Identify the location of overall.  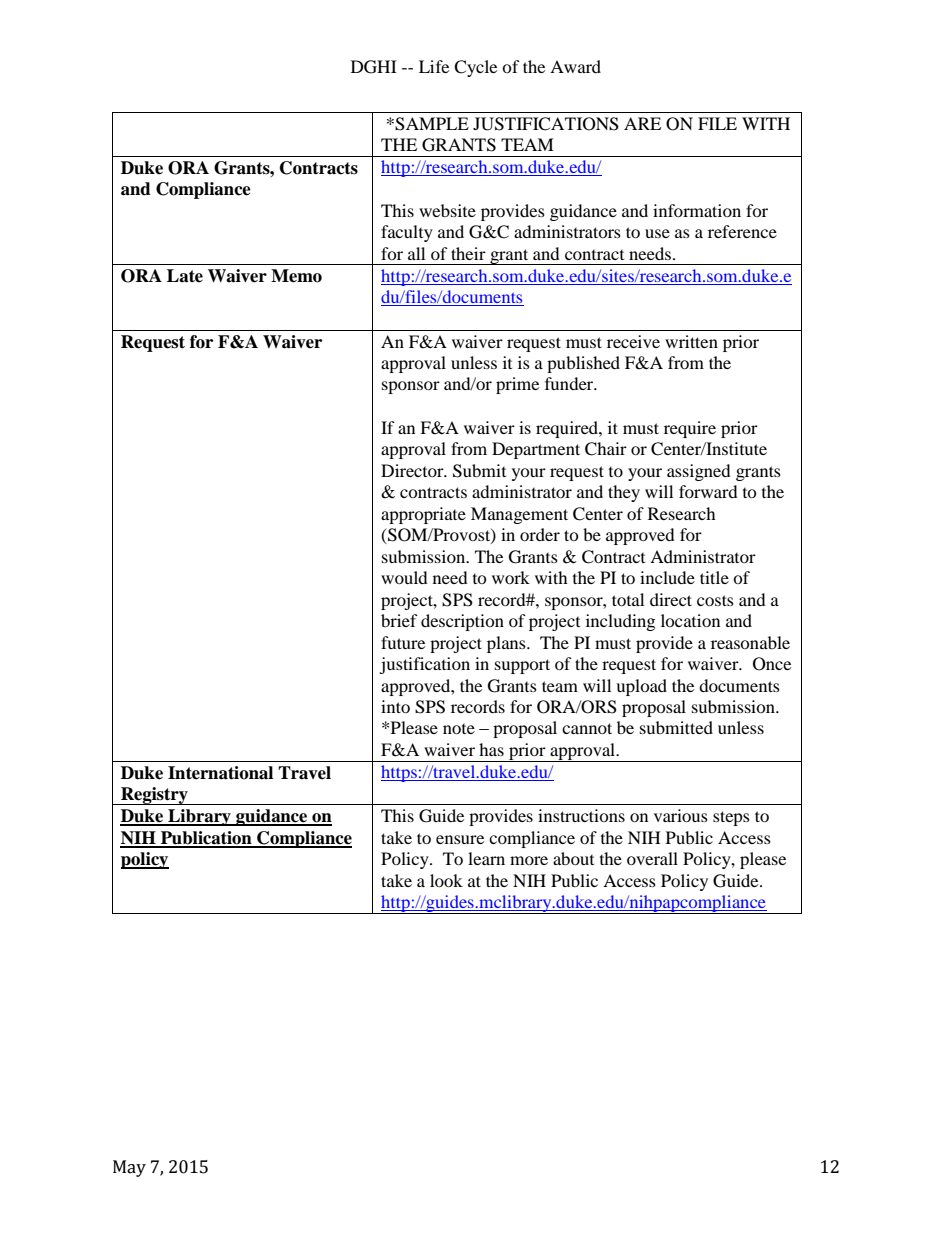
(652, 858).
